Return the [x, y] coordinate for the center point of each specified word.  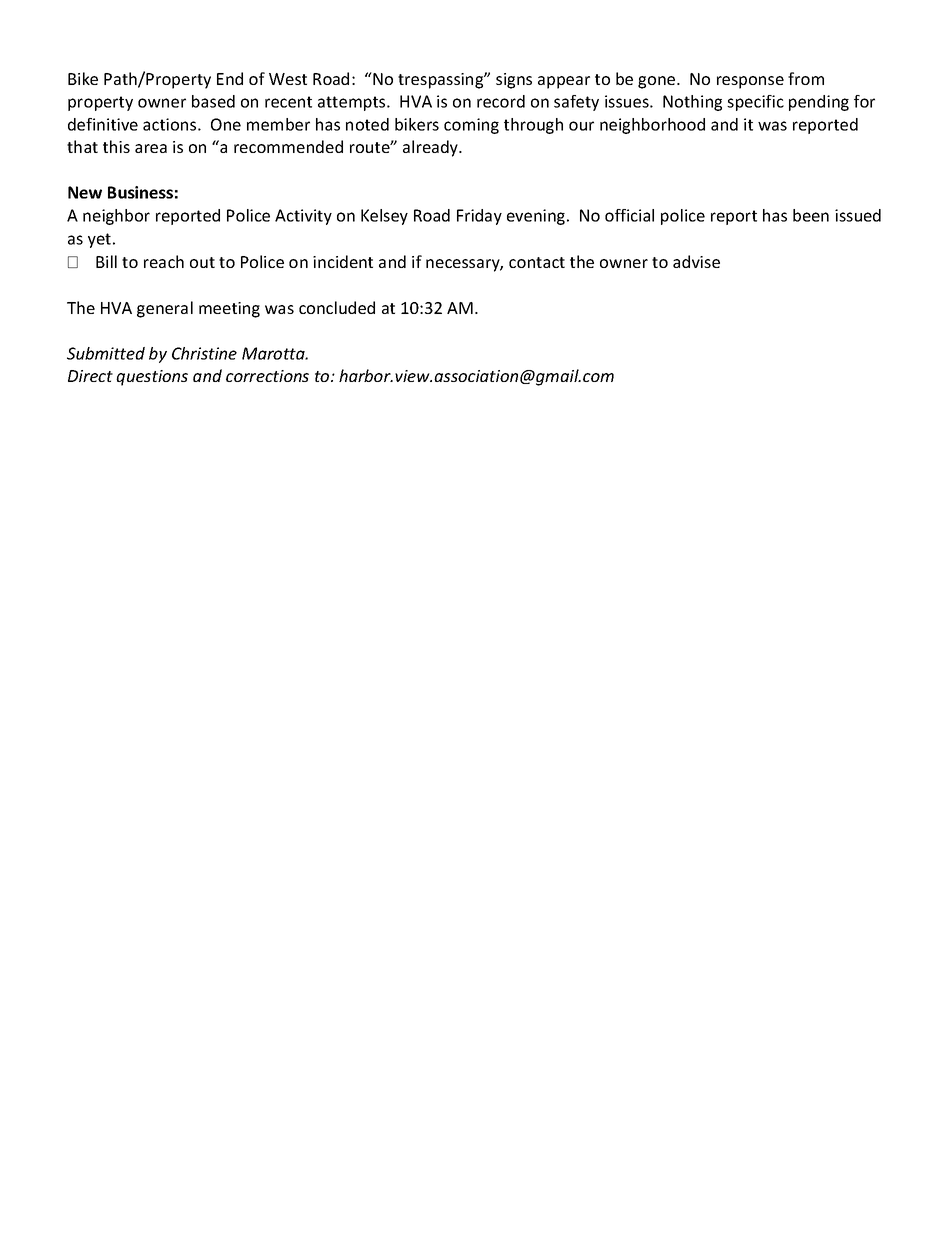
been [811, 215]
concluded [337, 307]
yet [99, 240]
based [213, 101]
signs [514, 81]
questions [152, 378]
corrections [267, 376]
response [750, 82]
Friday [479, 217]
